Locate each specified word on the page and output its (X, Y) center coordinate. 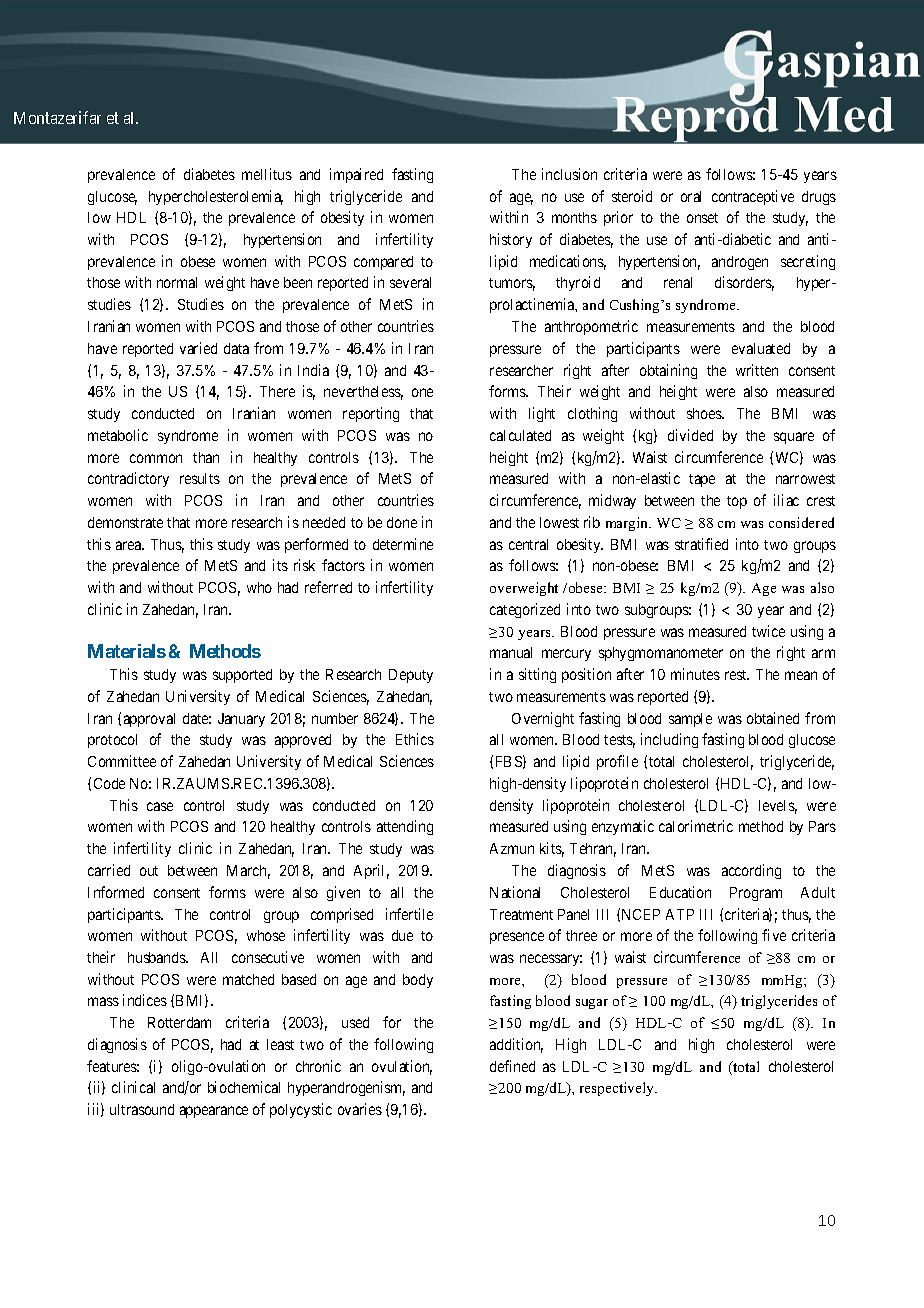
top (737, 502)
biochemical (244, 1087)
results (200, 478)
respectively (618, 1089)
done (402, 522)
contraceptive (753, 197)
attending (405, 827)
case (160, 806)
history (511, 240)
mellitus (267, 174)
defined (512, 1066)
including (669, 740)
